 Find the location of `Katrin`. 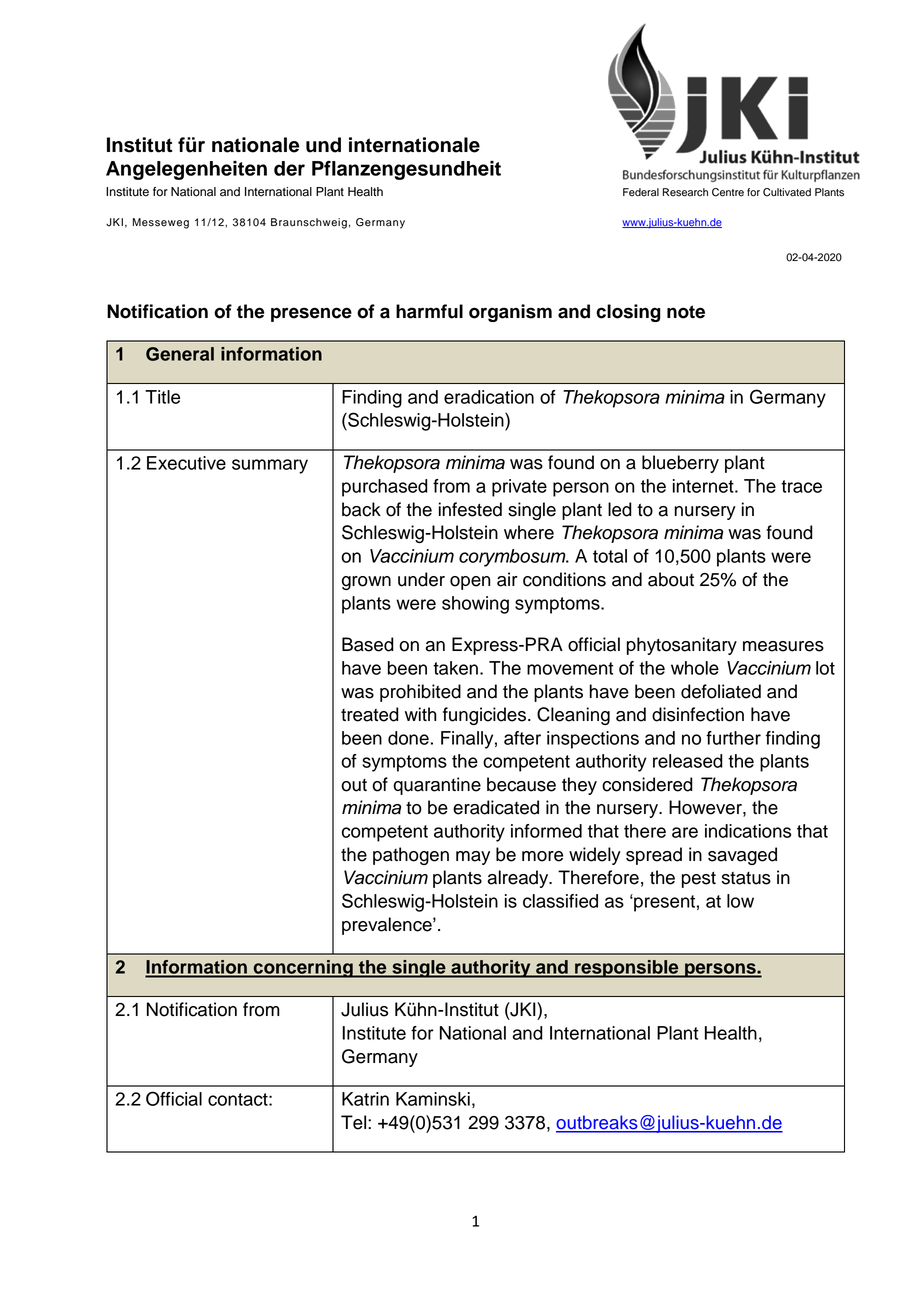

Katrin is located at coordinates (365, 1099).
